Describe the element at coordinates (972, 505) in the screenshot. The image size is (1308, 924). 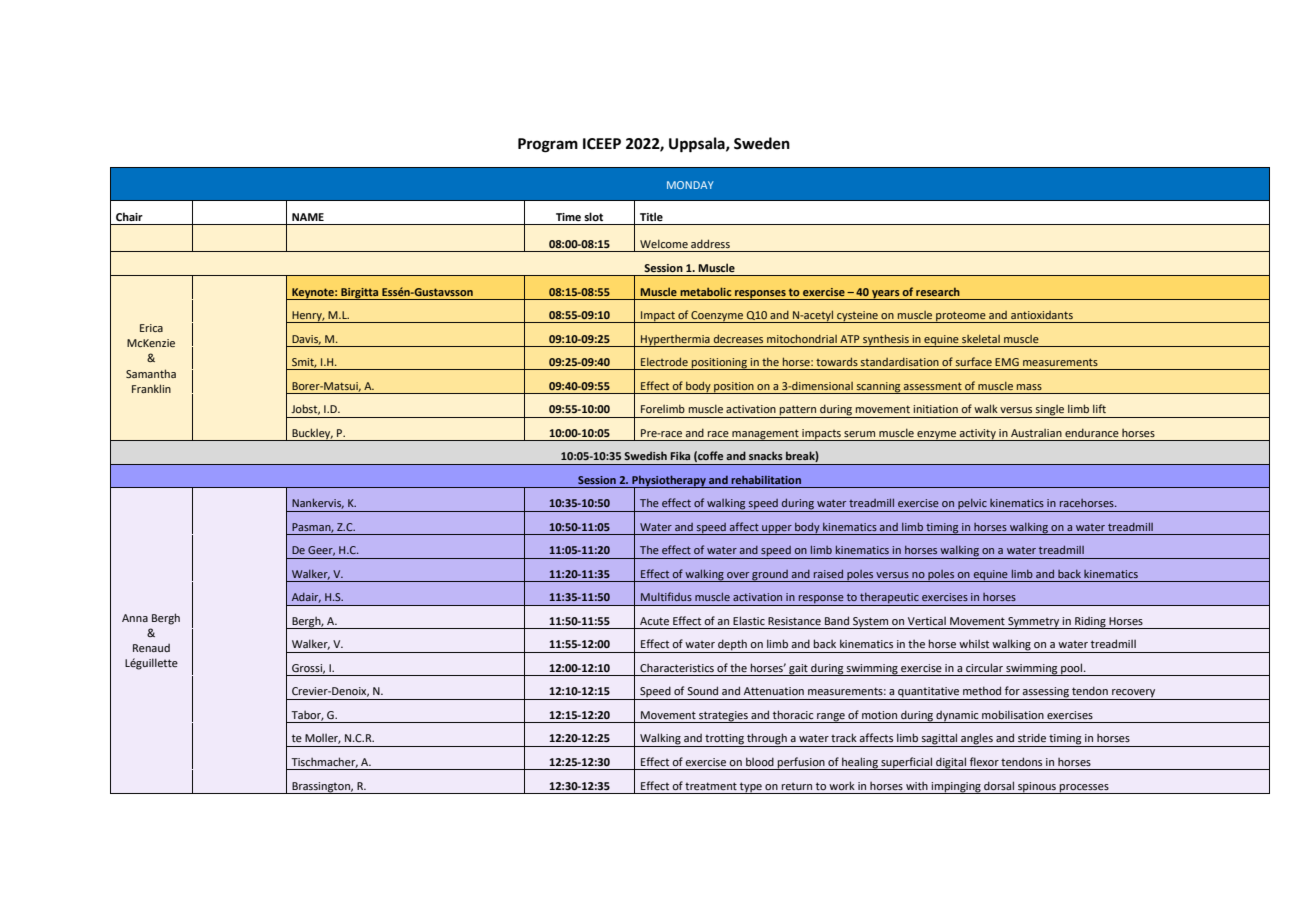
I see `pelvic` at that location.
